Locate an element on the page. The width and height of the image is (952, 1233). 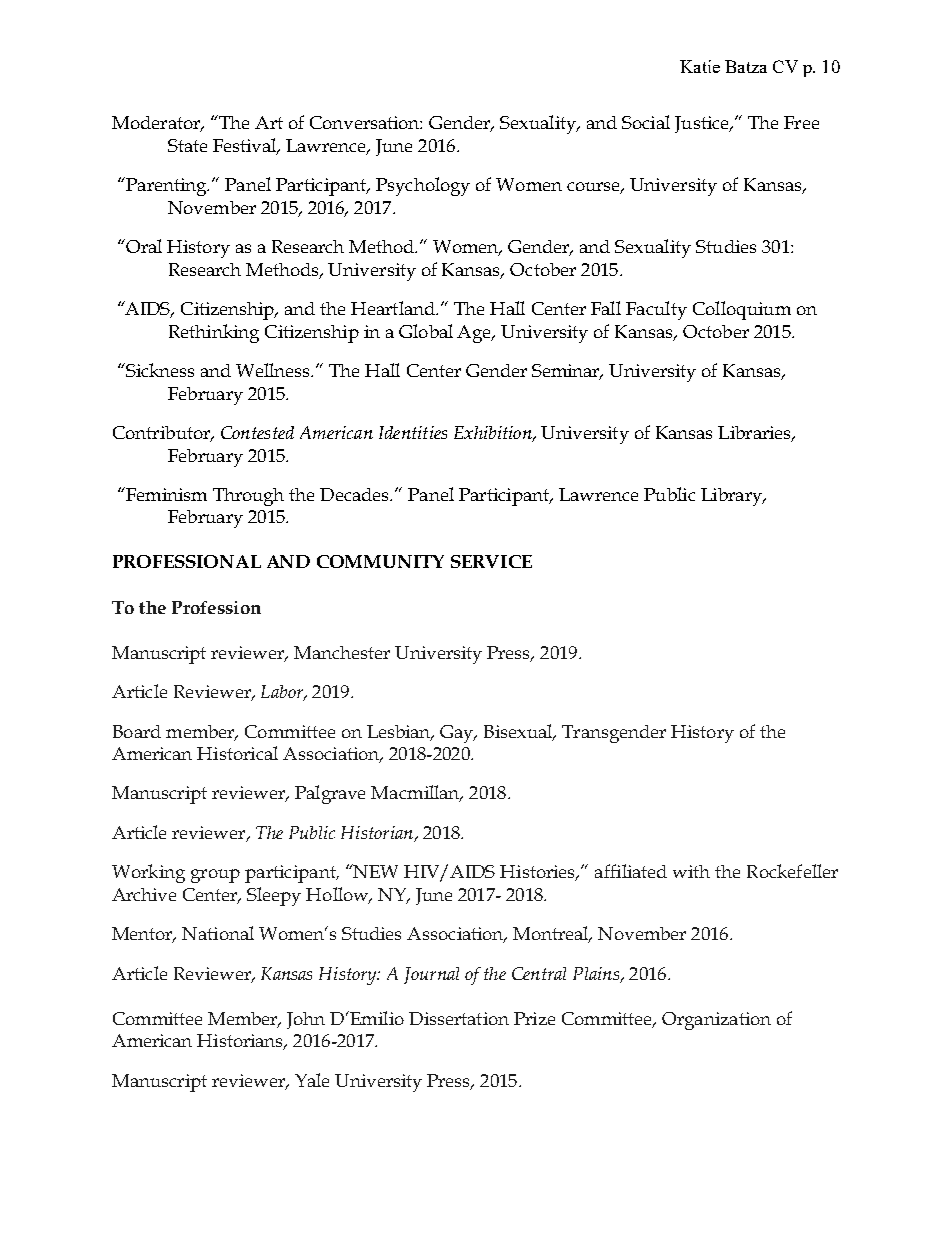
Bisexual is located at coordinates (519, 732).
